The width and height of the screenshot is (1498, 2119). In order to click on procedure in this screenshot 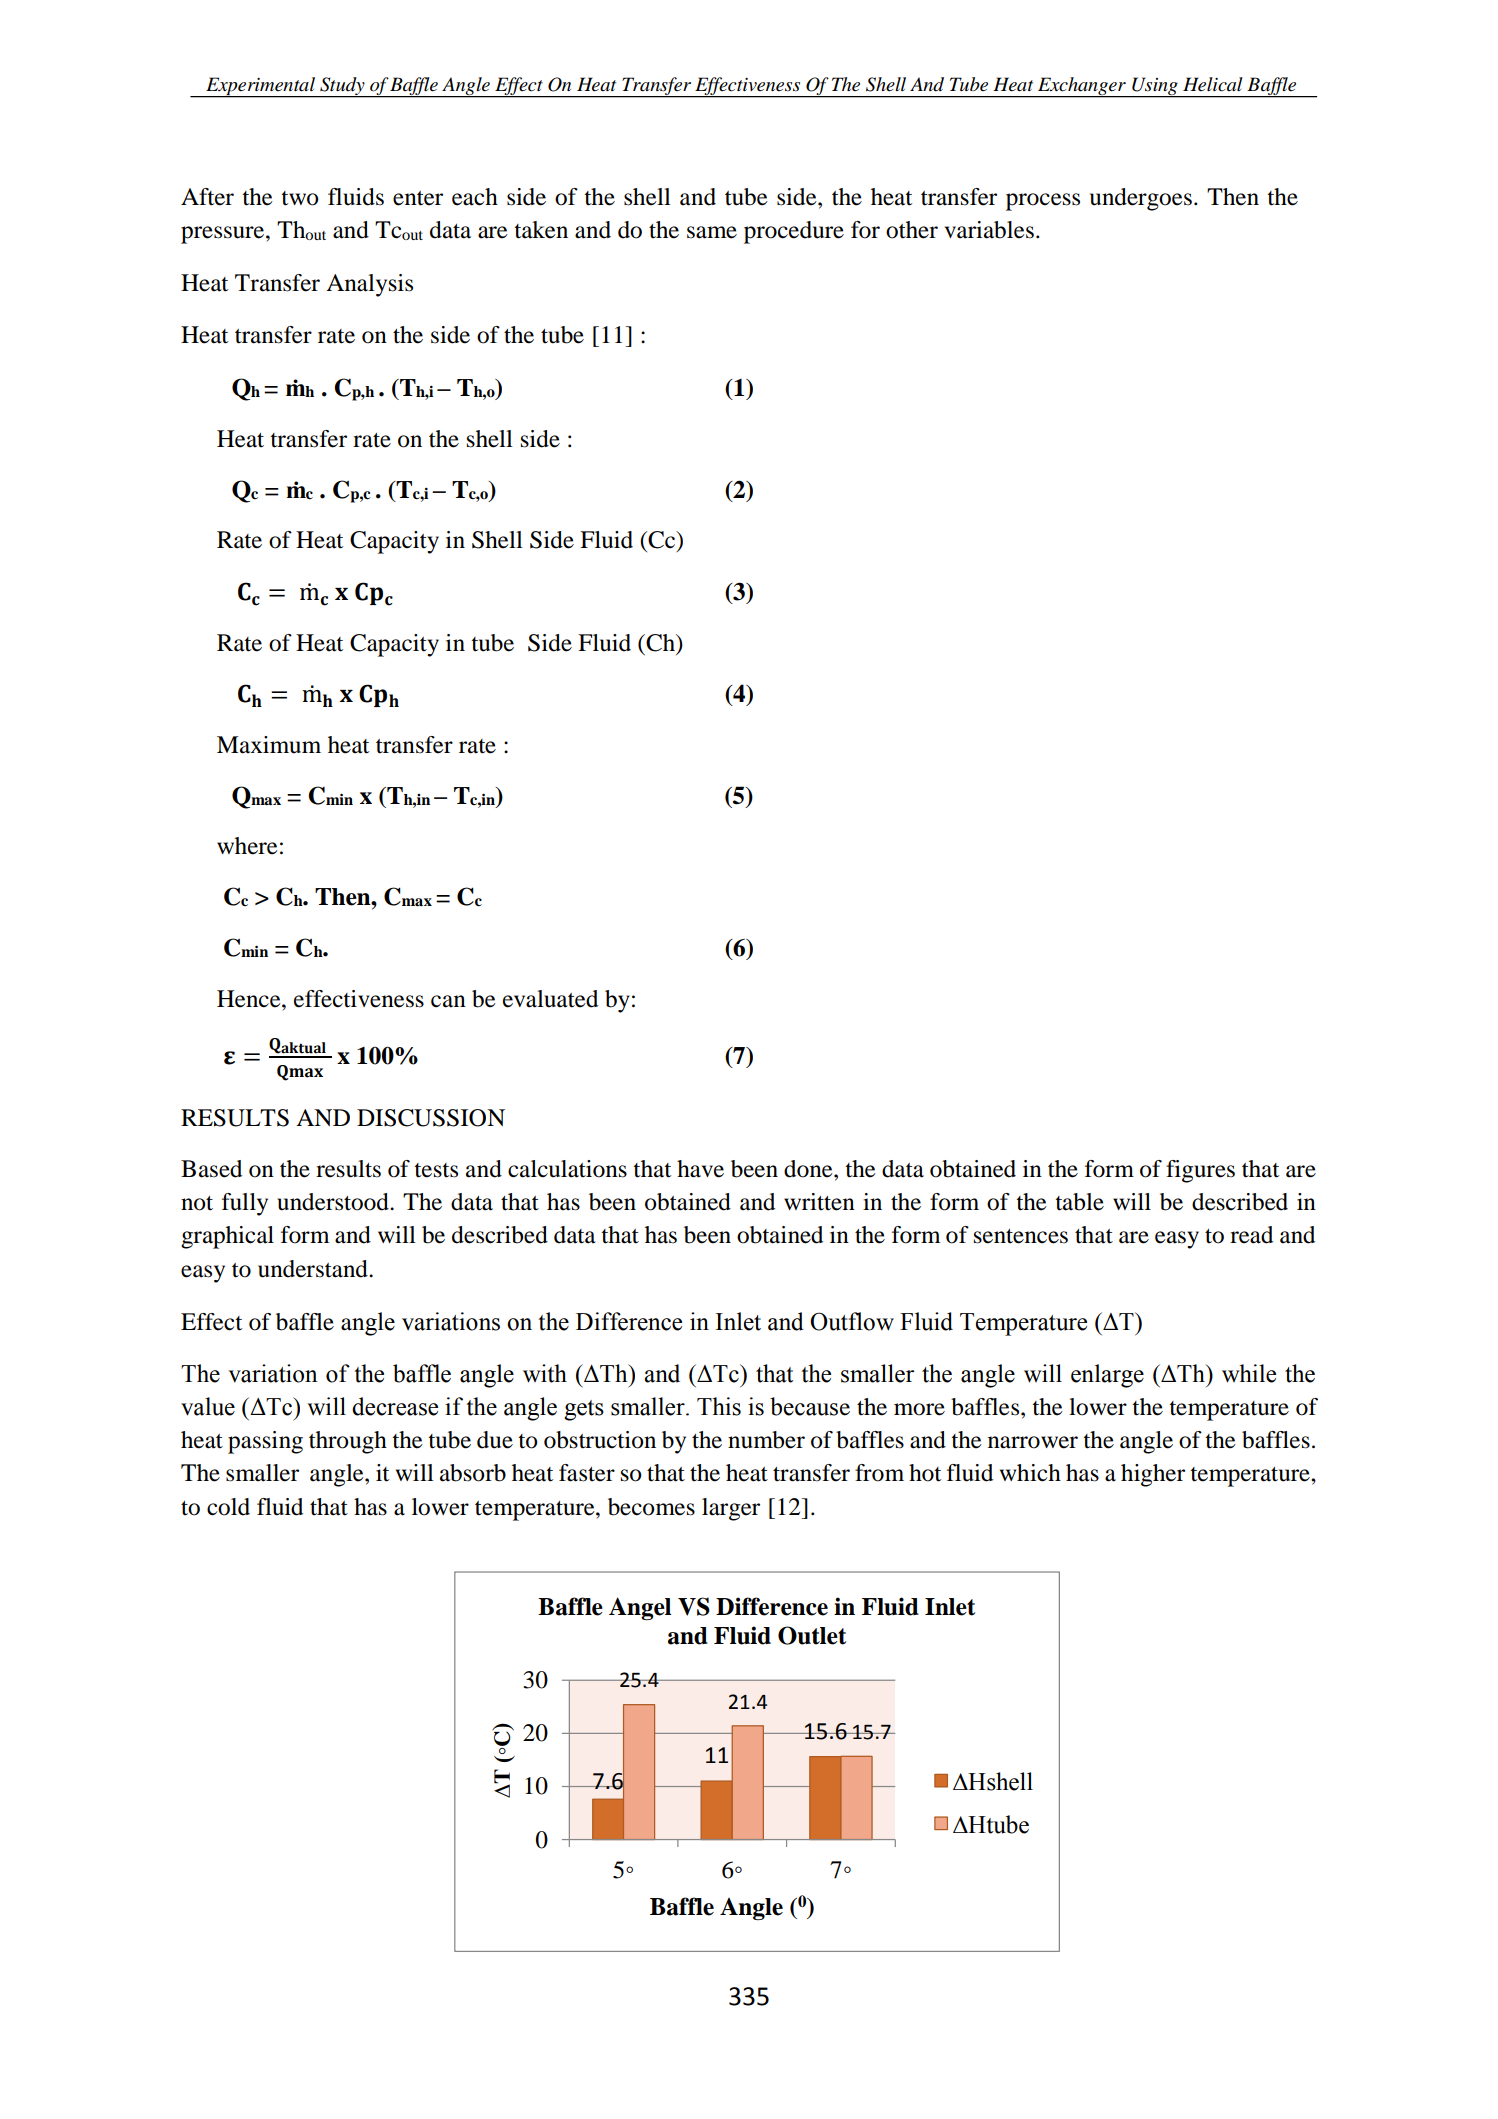, I will do `click(794, 232)`.
